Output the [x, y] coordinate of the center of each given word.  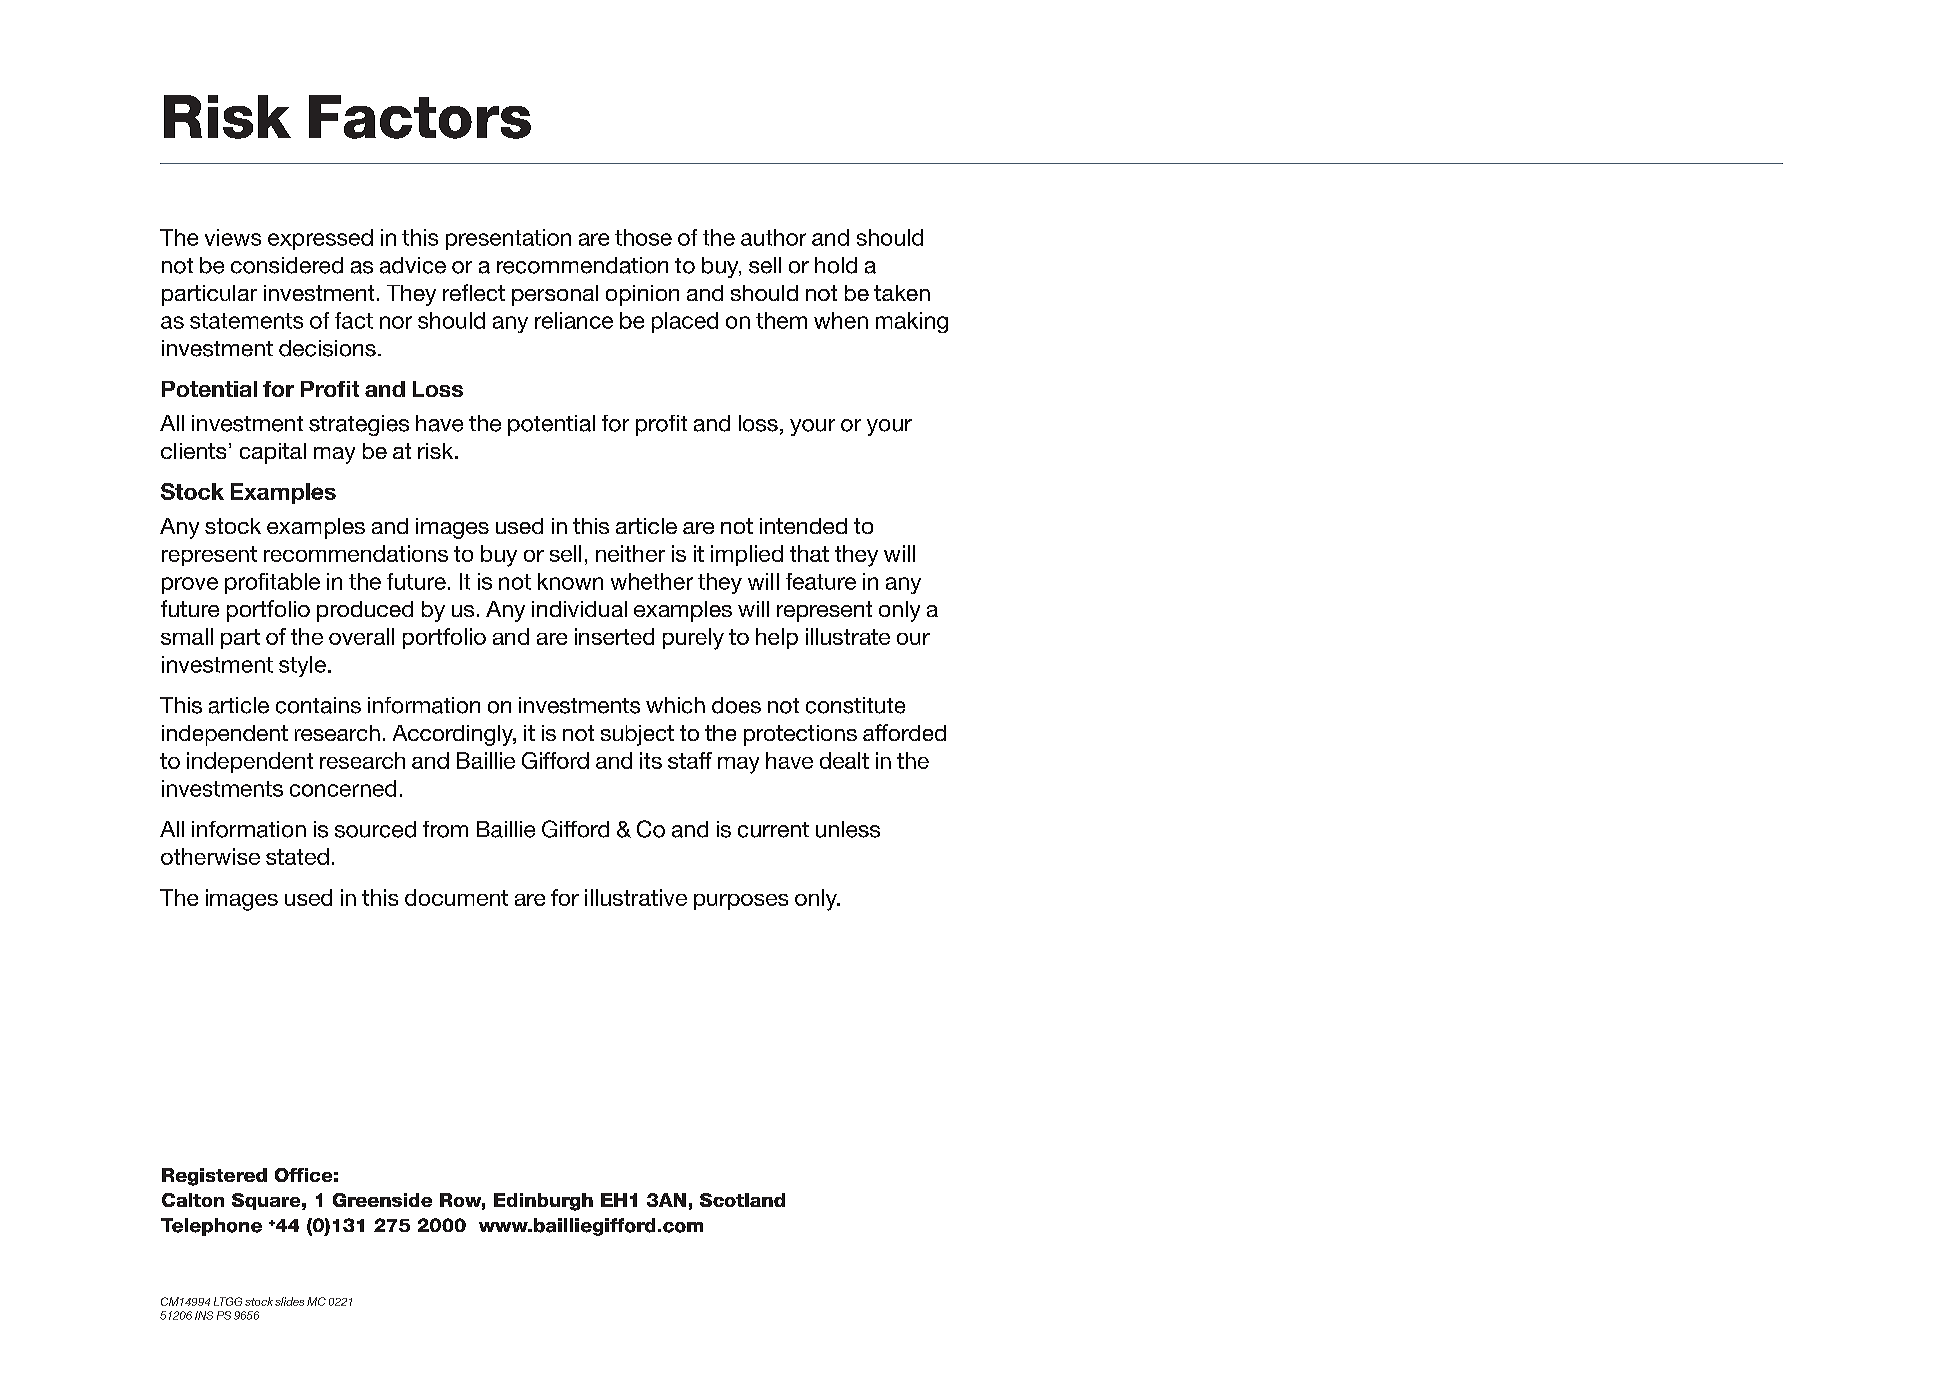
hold [836, 265]
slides [289, 1301]
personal [555, 295]
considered [287, 265]
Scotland [742, 1200]
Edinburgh [543, 1202]
